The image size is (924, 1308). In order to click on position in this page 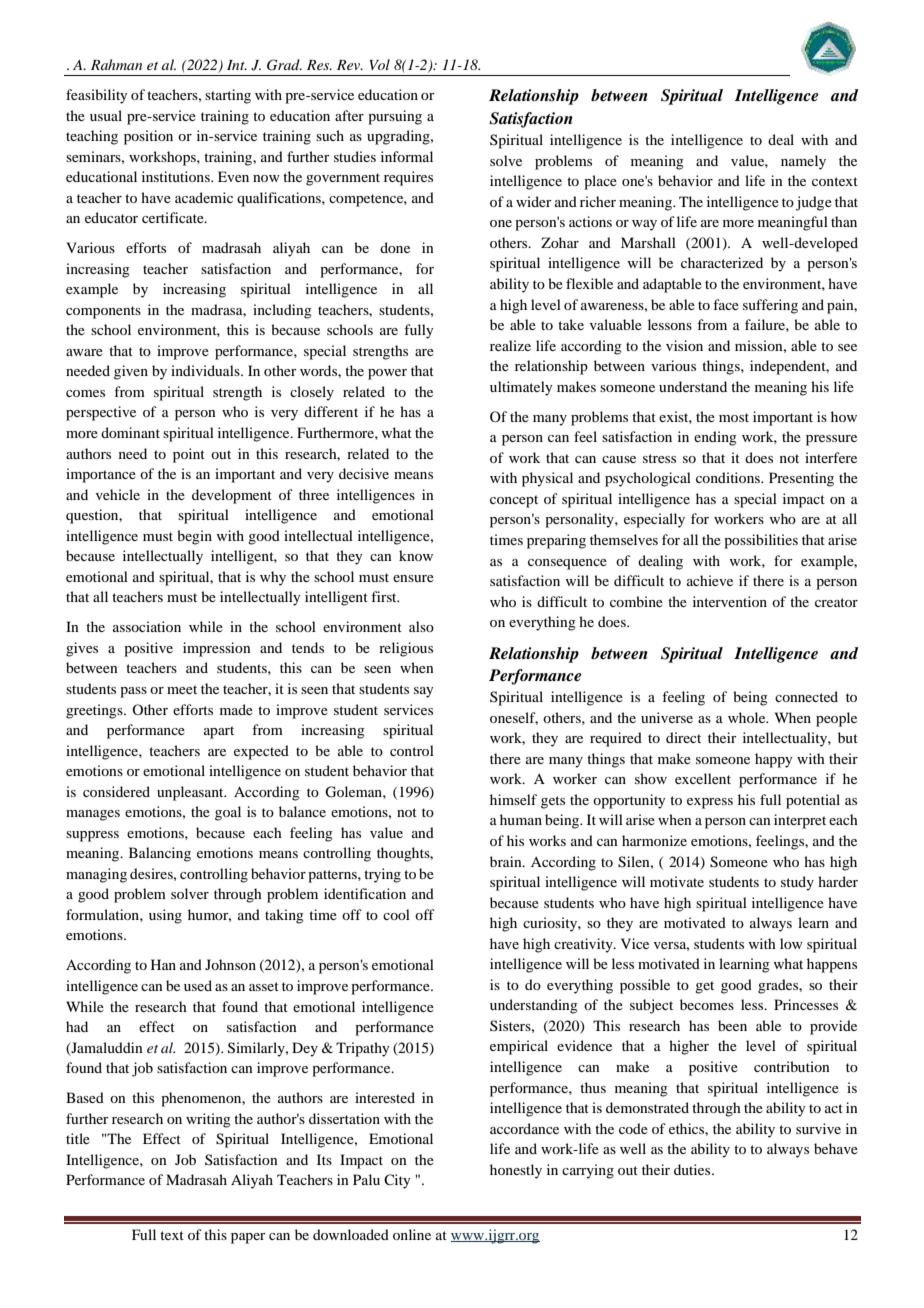, I will do `click(148, 137)`.
